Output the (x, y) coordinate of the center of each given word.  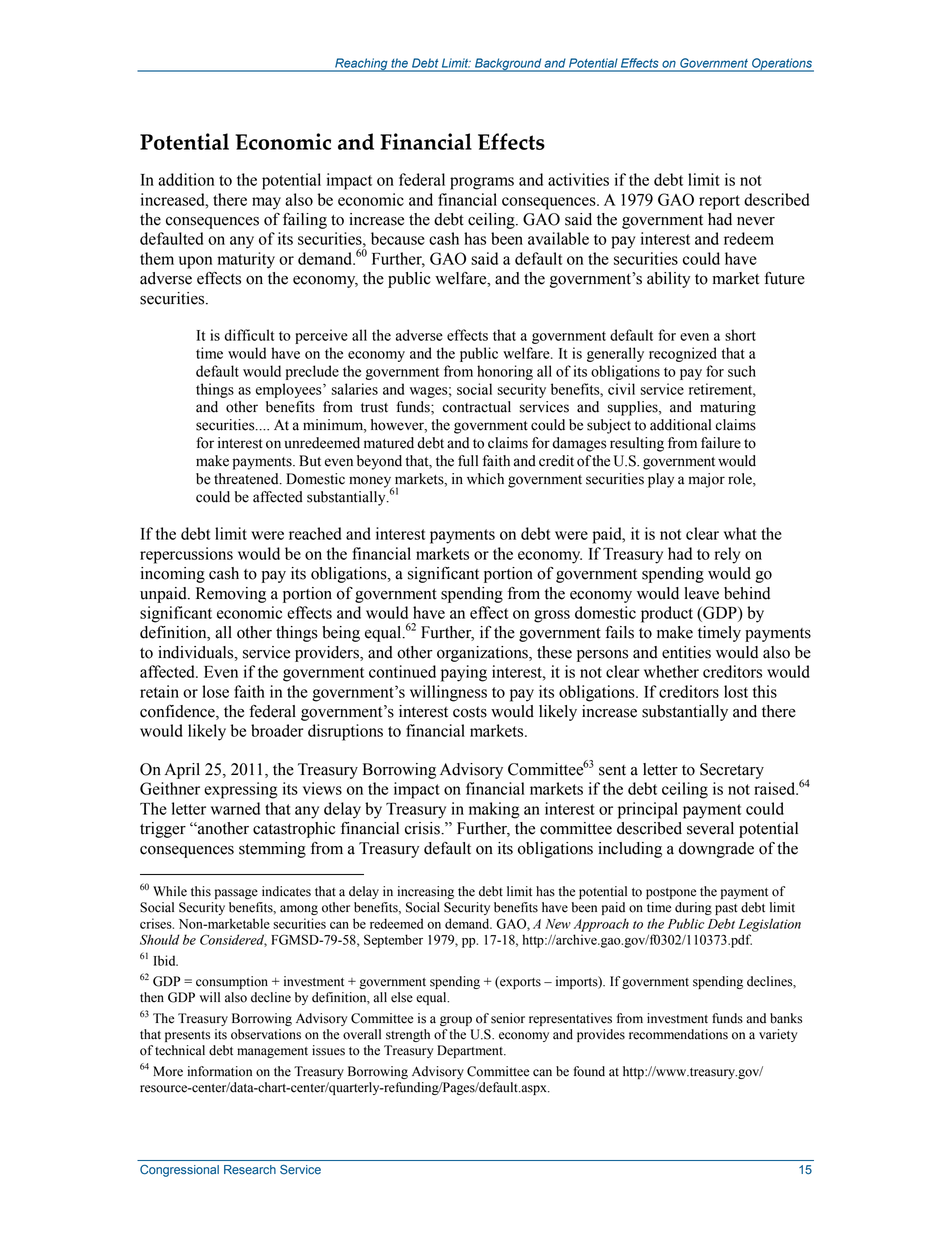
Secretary (732, 771)
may (266, 203)
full (468, 461)
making (494, 810)
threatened (247, 479)
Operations (782, 65)
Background (508, 65)
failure (721, 443)
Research (250, 1170)
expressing (241, 790)
